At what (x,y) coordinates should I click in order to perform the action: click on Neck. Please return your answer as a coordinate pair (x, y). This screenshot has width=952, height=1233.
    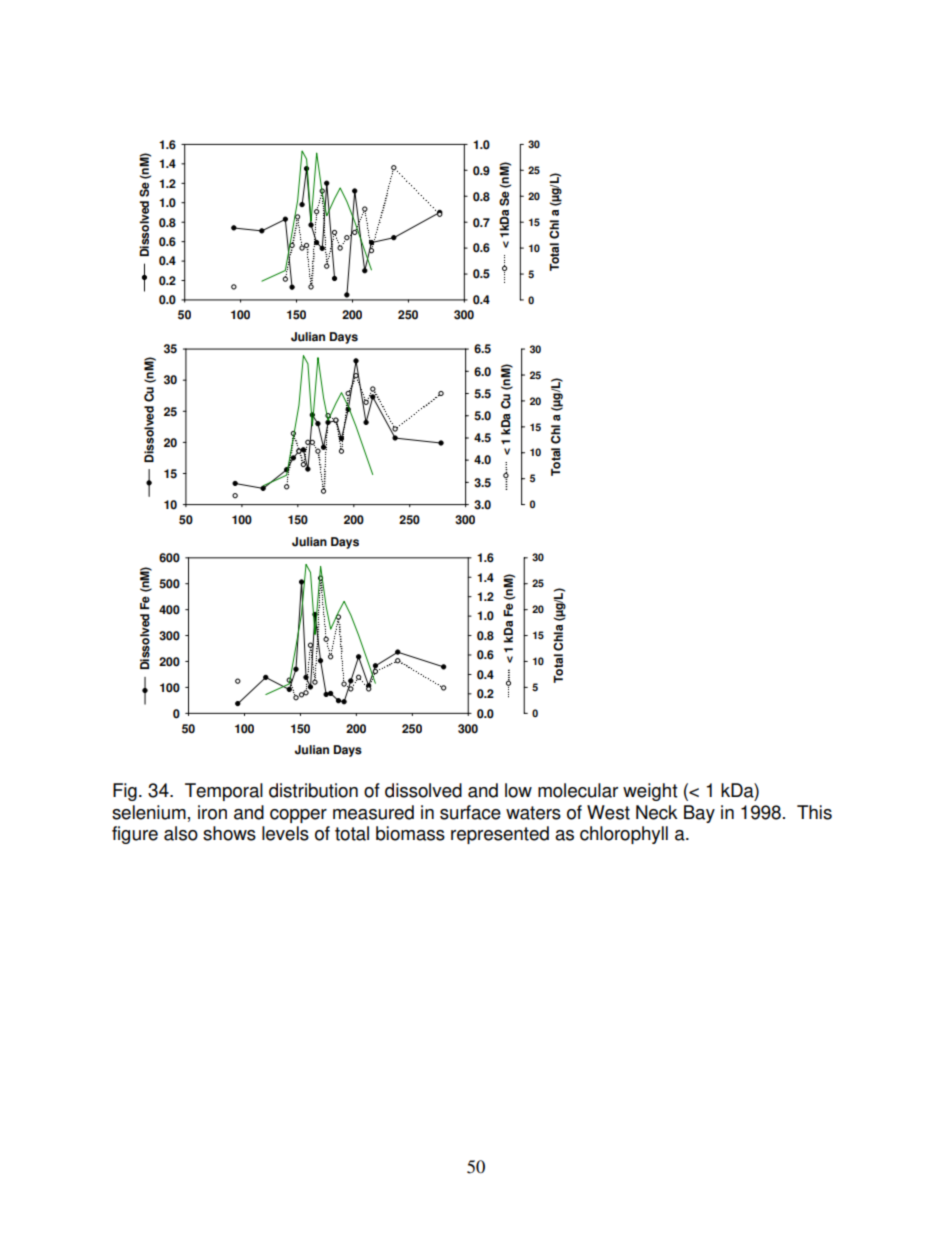
    Looking at the image, I should click on (657, 812).
